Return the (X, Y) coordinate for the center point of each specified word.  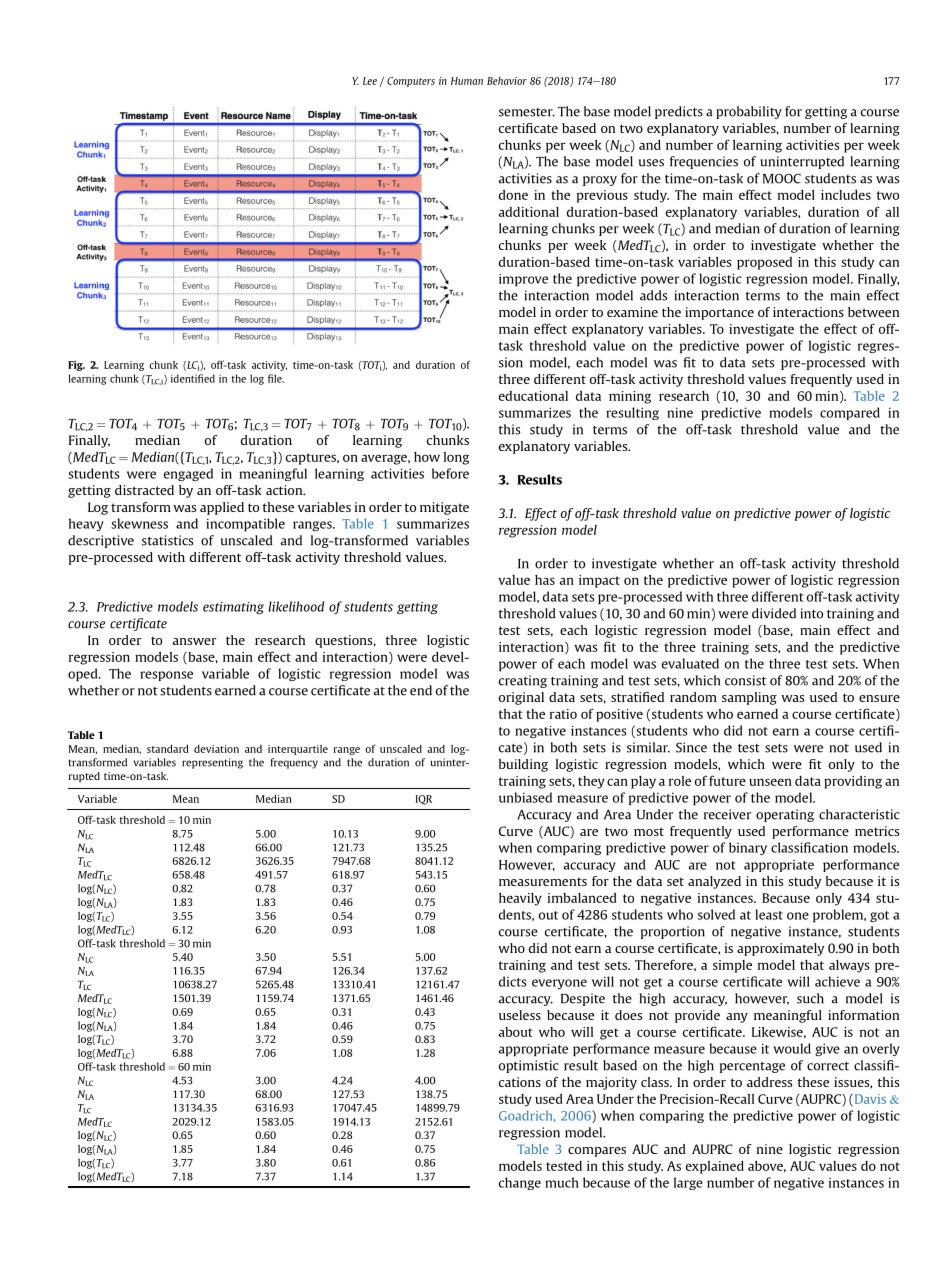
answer (195, 641)
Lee (370, 81)
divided (774, 613)
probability (749, 112)
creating (523, 681)
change (520, 1183)
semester (527, 112)
